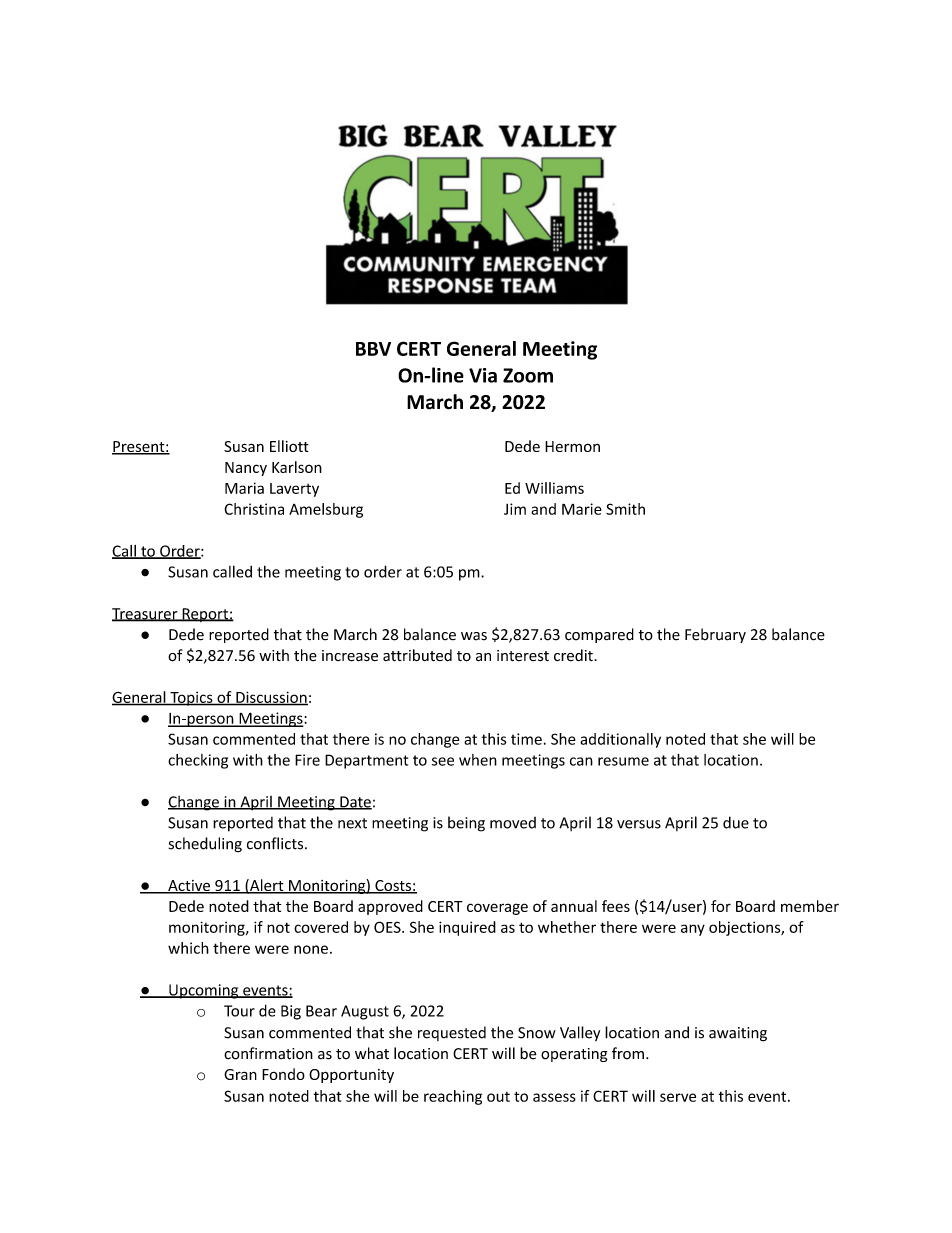 This screenshot has width=952, height=1233. Describe the element at coordinates (467, 928) in the screenshot. I see `inquired` at that location.
